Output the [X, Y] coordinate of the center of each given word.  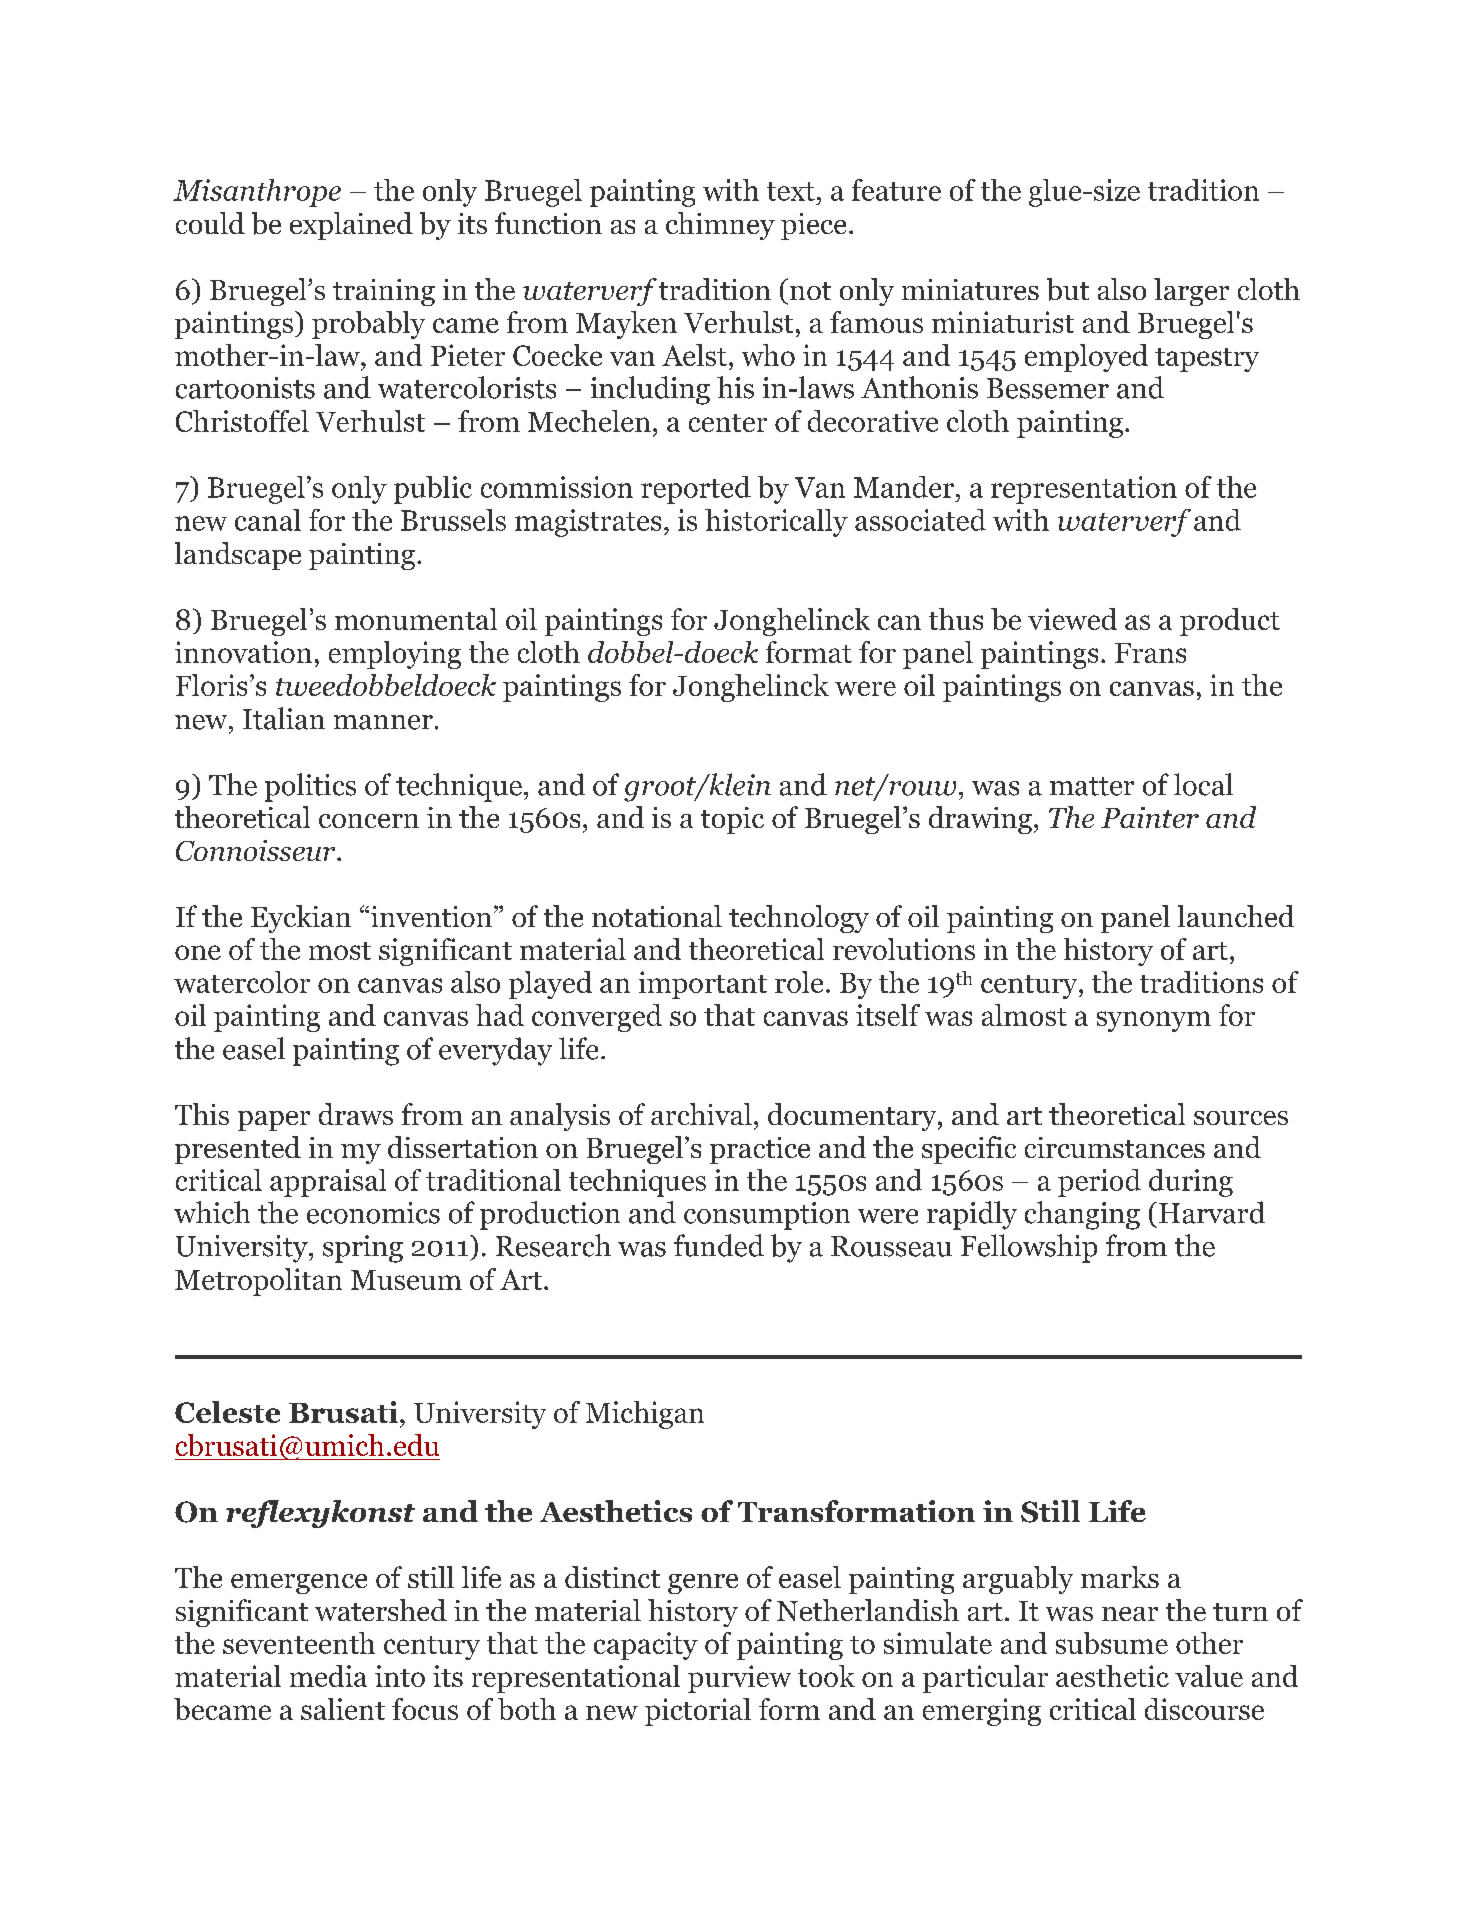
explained [351, 226]
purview [739, 1679]
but [1068, 289]
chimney [720, 226]
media [328, 1676]
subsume [1112, 1643]
